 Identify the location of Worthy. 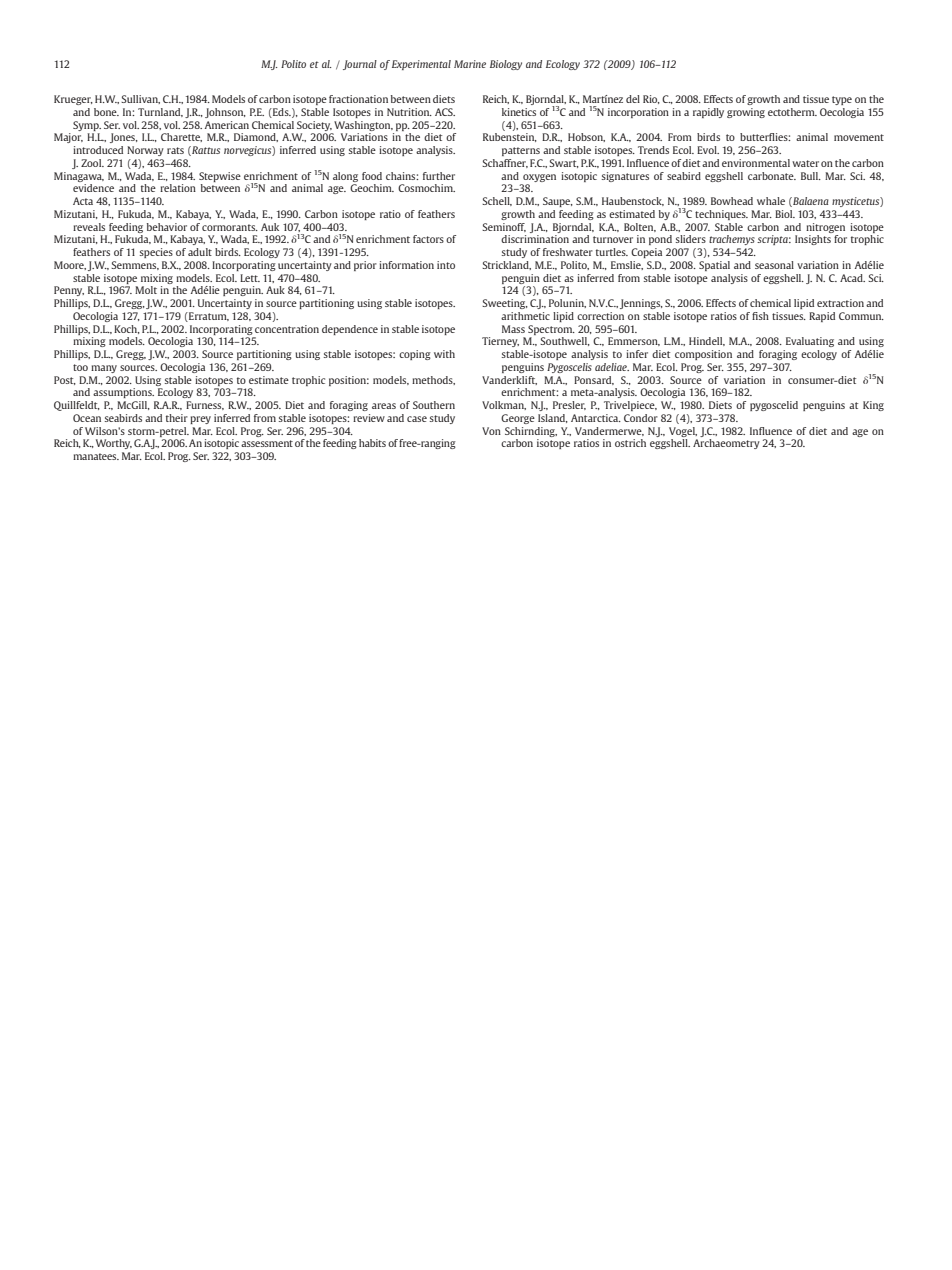
(114, 444).
